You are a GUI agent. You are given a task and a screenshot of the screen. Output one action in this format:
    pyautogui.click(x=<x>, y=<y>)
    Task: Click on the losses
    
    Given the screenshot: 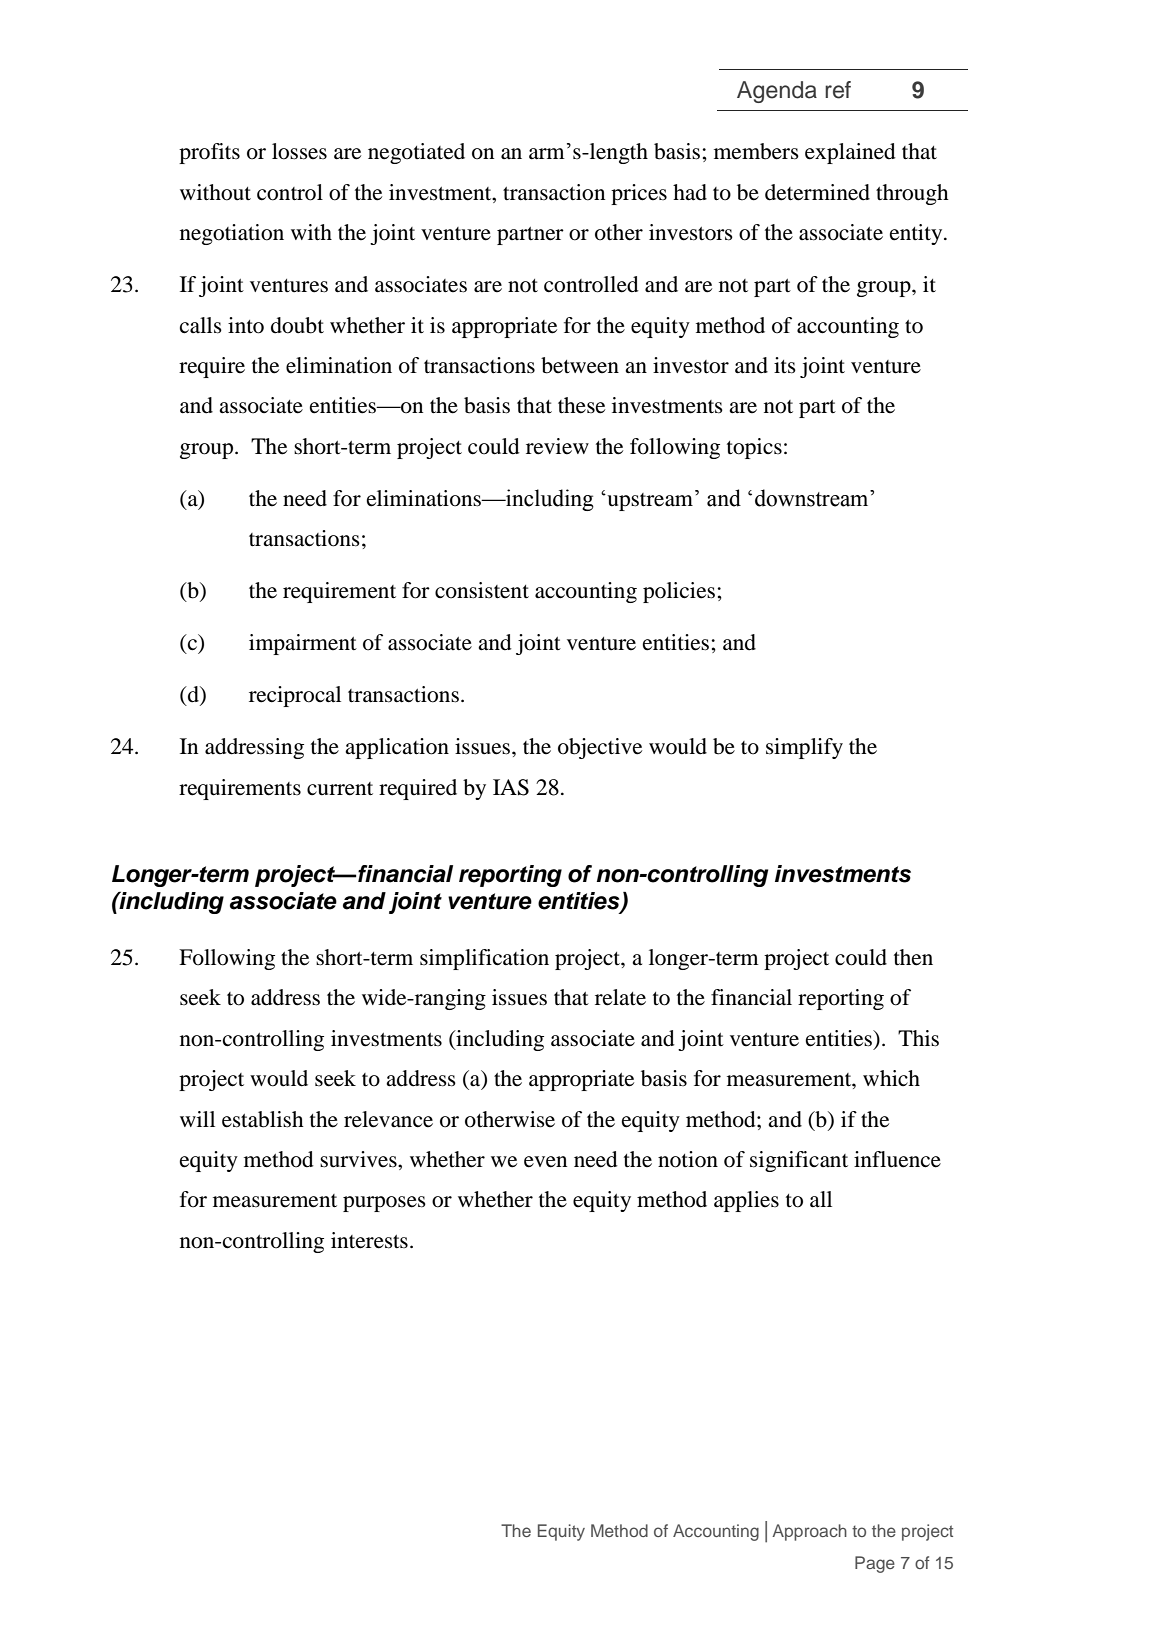 What is the action you would take?
    pyautogui.click(x=299, y=151)
